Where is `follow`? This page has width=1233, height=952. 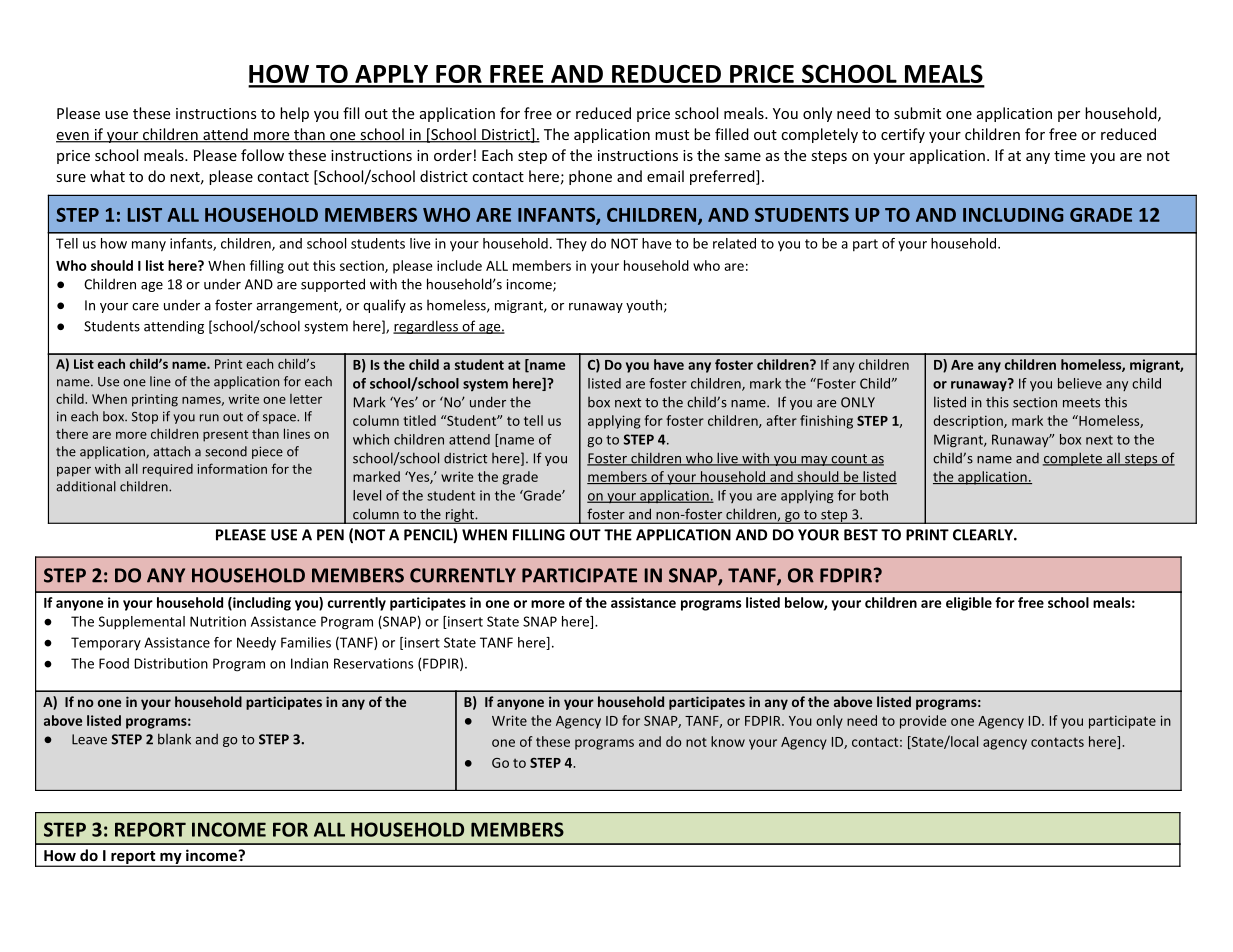 follow is located at coordinates (262, 155).
